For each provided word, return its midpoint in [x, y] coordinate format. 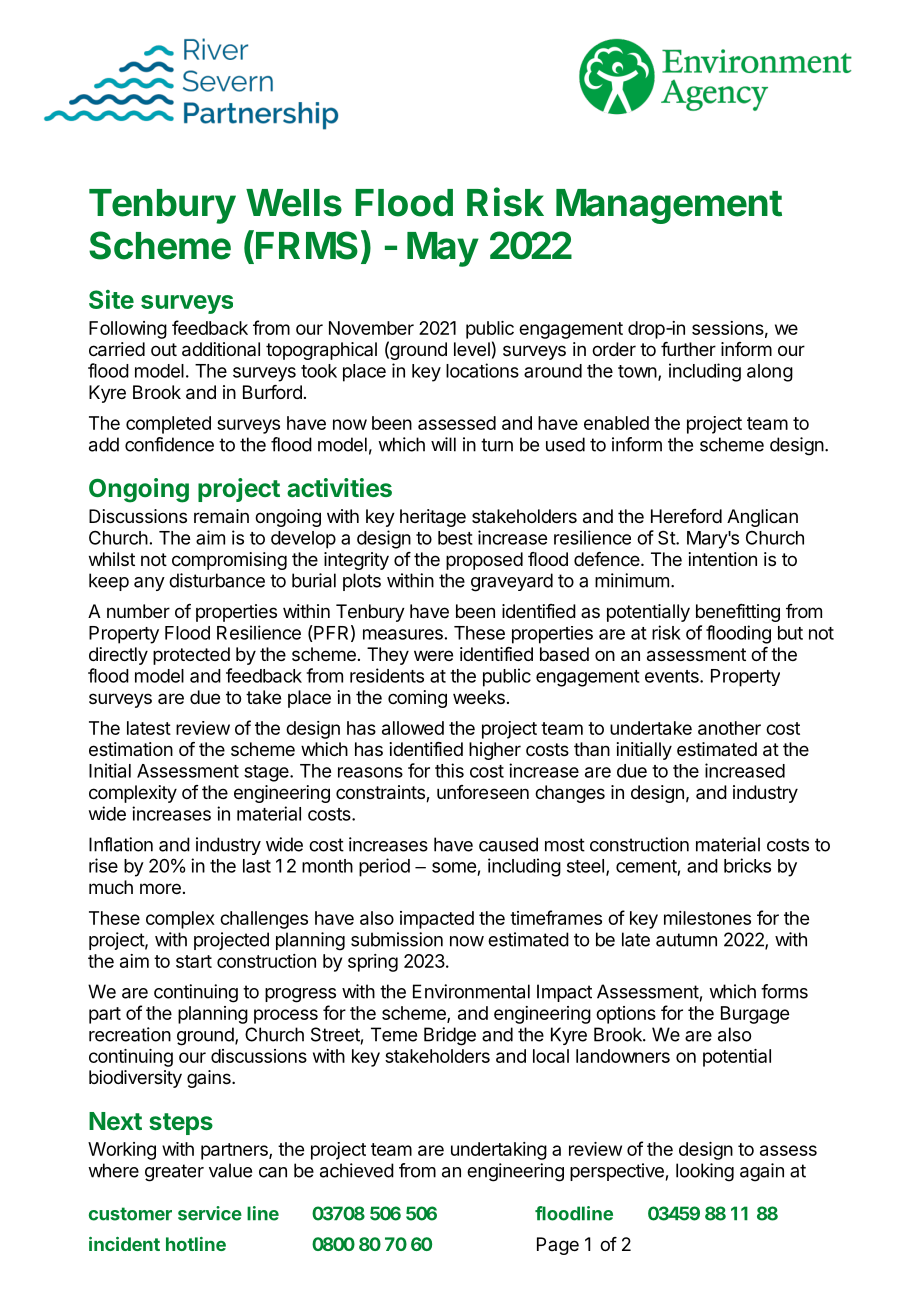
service [210, 1213]
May [443, 249]
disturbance [217, 580]
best [455, 538]
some [454, 867]
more [160, 888]
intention [723, 559]
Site [111, 299]
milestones [707, 918]
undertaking [499, 1151]
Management [669, 206]
